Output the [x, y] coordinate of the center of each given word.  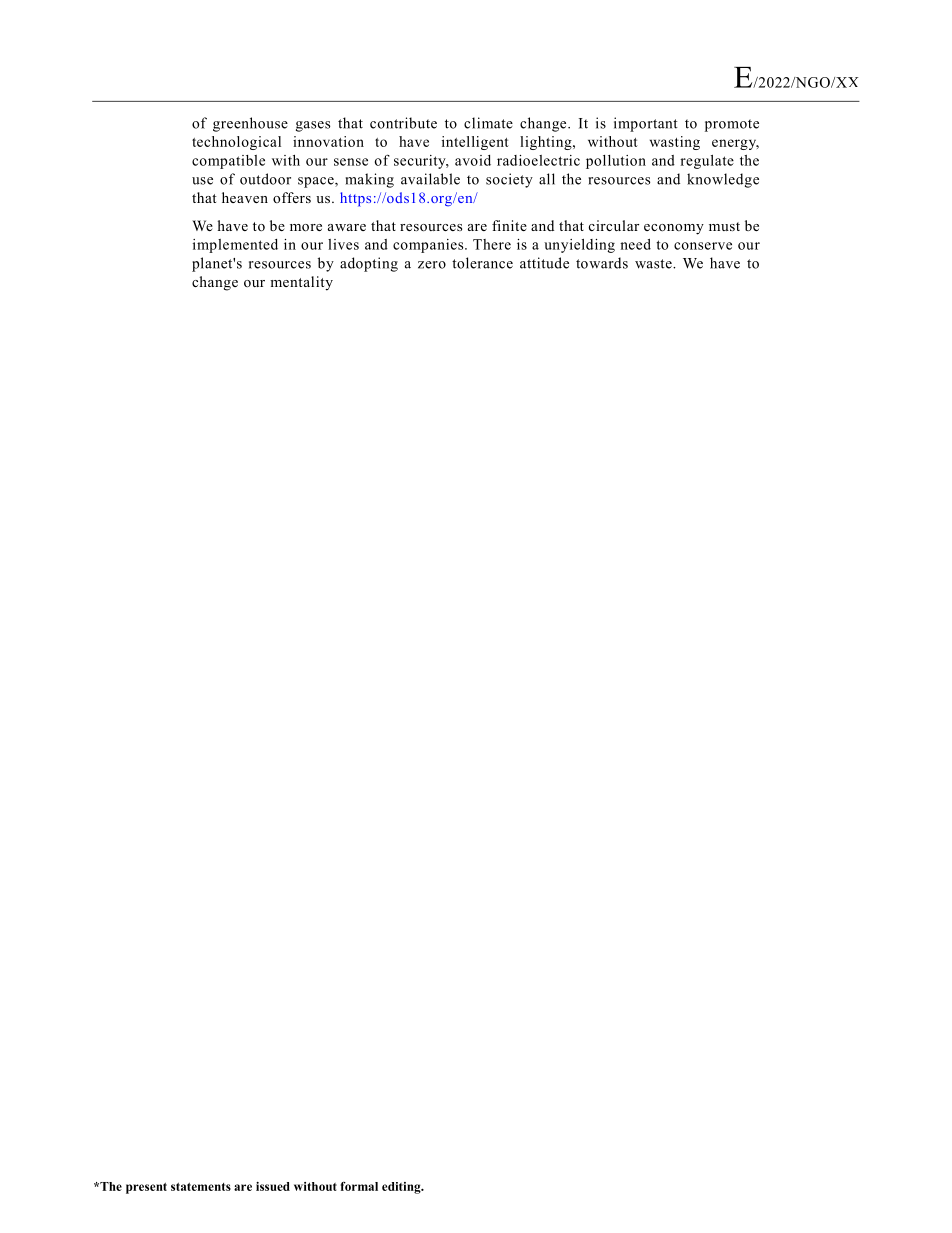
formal [359, 1186]
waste [654, 264]
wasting [675, 143]
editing [402, 1188]
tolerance [482, 263]
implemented [235, 246]
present [146, 1188]
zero [432, 265]
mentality [301, 283]
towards [602, 263]
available [430, 179]
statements [201, 1186]
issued [273, 1186]
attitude [544, 263]
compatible [228, 162]
